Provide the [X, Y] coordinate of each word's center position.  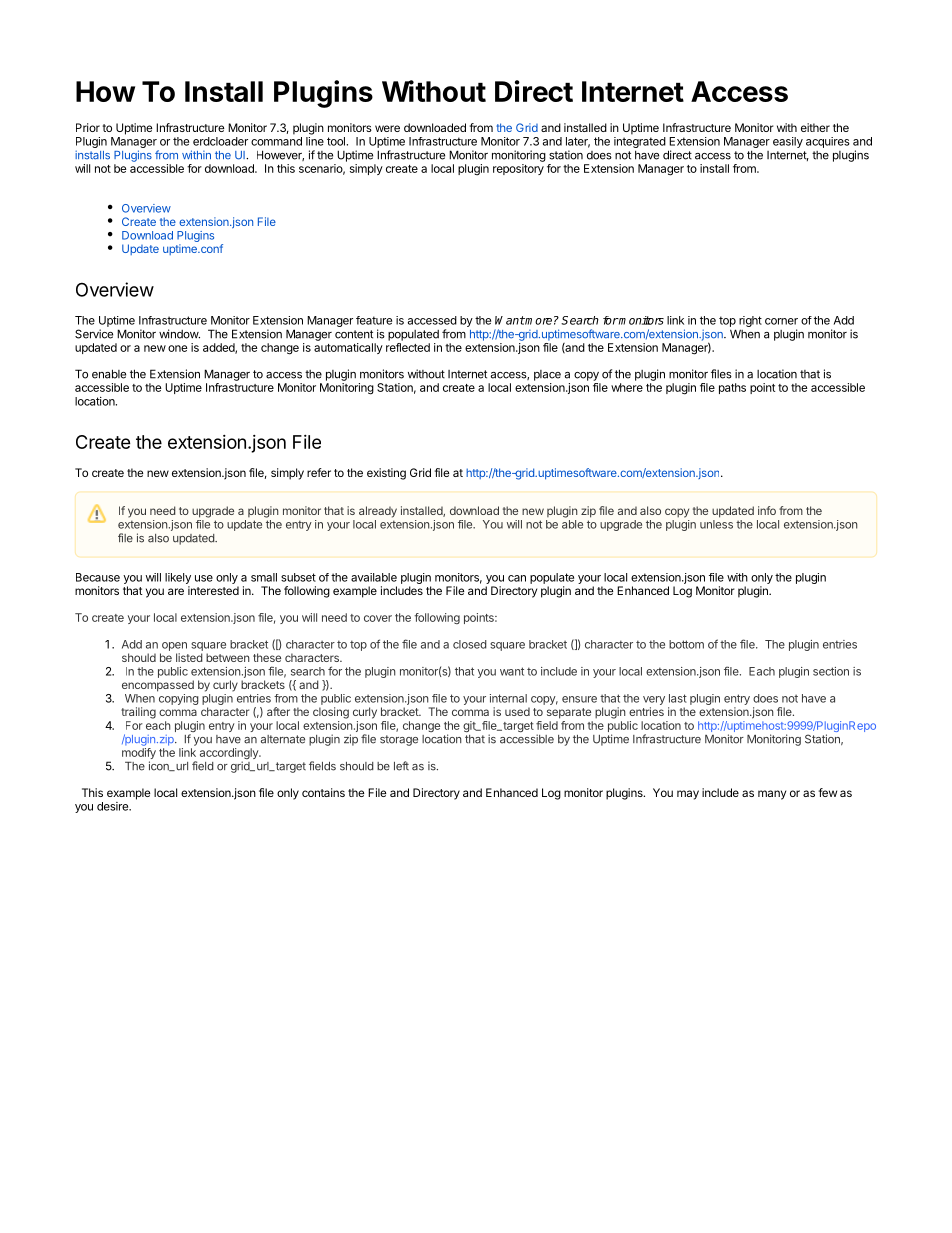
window [179, 334]
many [772, 795]
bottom [686, 644]
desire [113, 806]
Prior [88, 127]
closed [470, 644]
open [174, 646]
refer [319, 472]
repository [518, 169]
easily [788, 142]
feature [374, 320]
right [750, 323]
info [767, 510]
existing [386, 474]
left [401, 766]
